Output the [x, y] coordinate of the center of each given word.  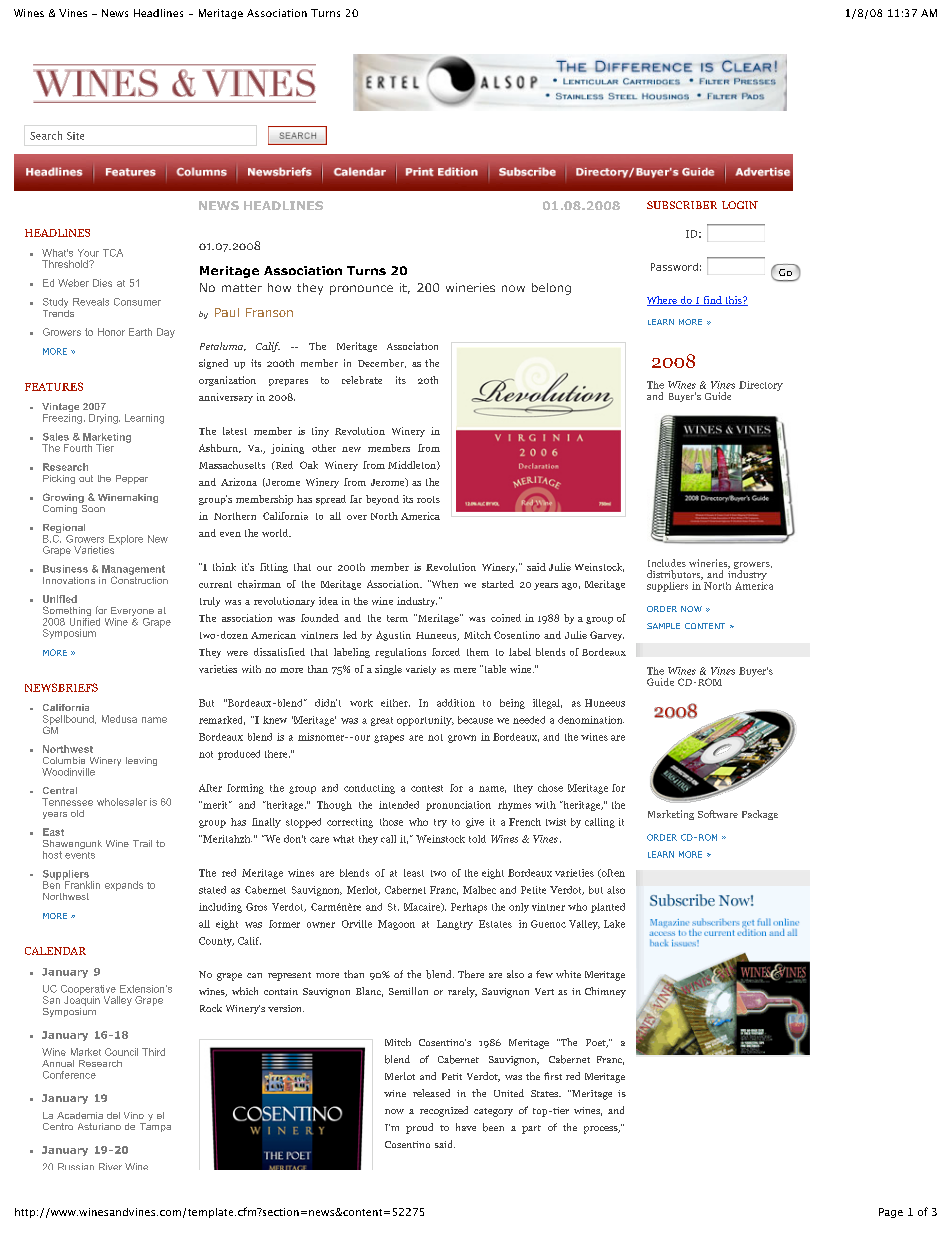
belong [551, 289]
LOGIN [740, 205]
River [110, 1166]
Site [75, 136]
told [477, 839]
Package [760, 815]
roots [428, 499]
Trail [142, 843]
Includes [667, 563]
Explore [126, 540]
